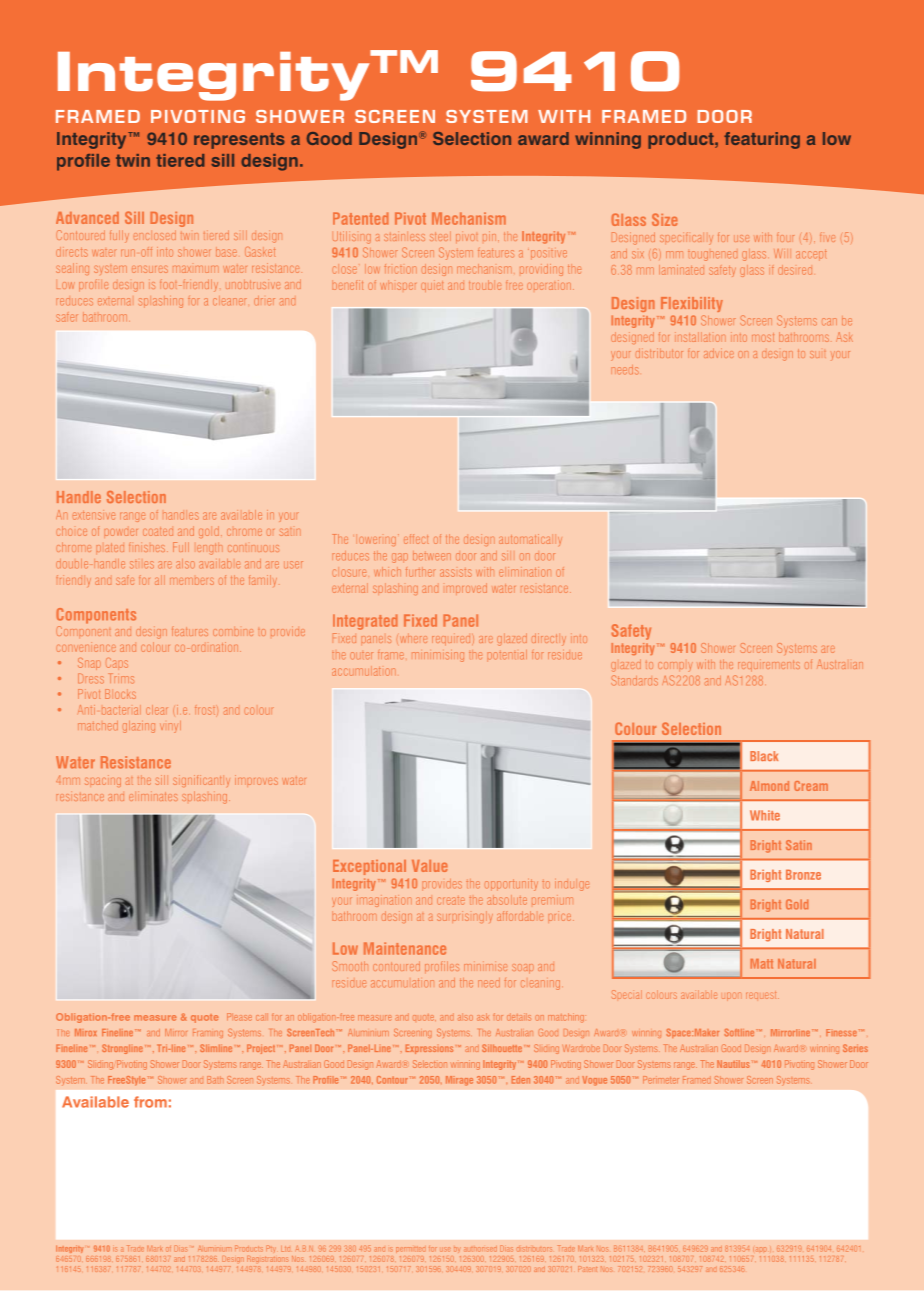 The image size is (924, 1297). What do you see at coordinates (271, 1248) in the screenshot?
I see `Pty` at bounding box center [271, 1248].
